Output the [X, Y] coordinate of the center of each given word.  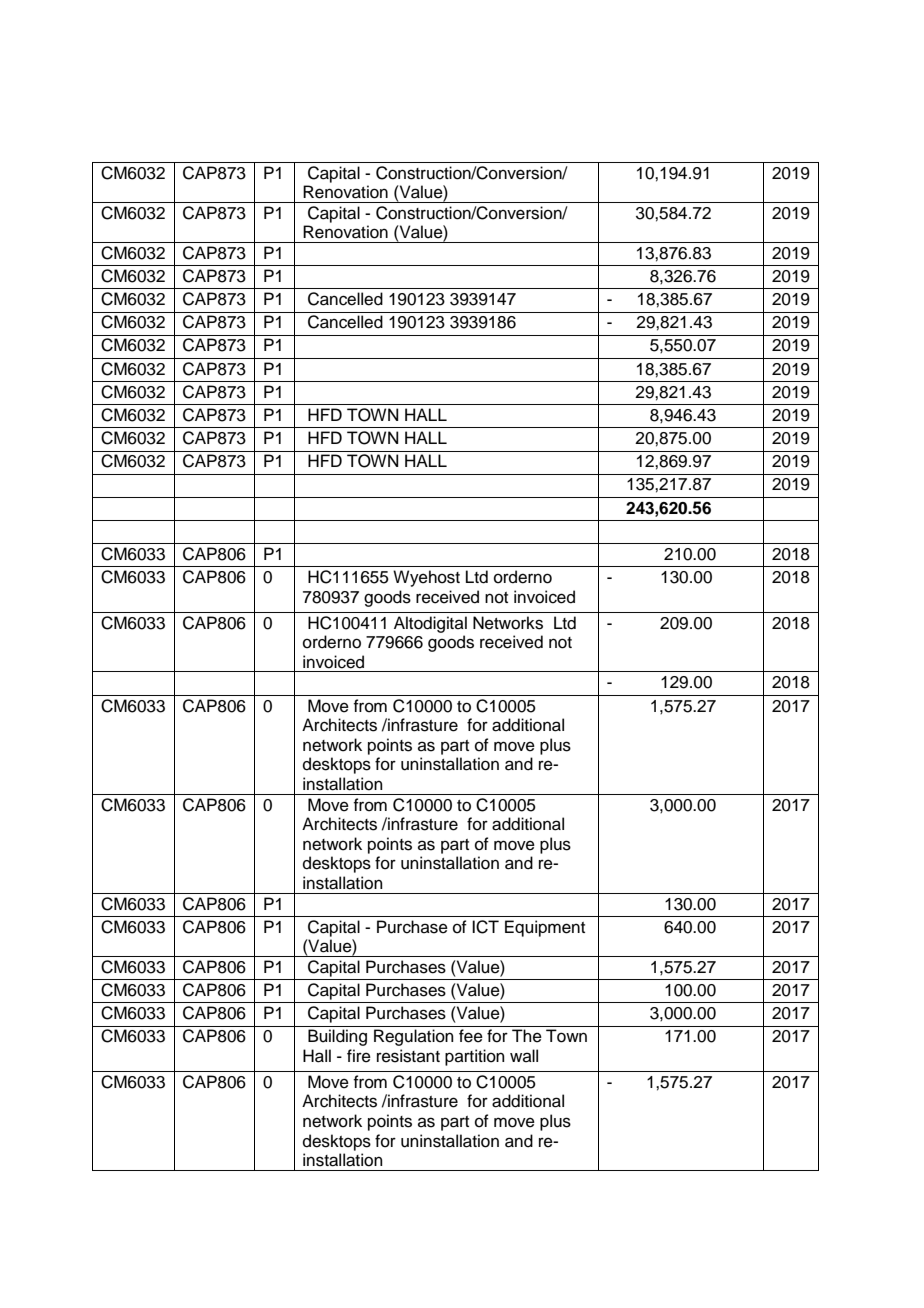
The [527, 1036]
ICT [485, 927]
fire [359, 1056]
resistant [408, 1056]
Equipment [545, 928]
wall [524, 1055]
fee [471, 1036]
